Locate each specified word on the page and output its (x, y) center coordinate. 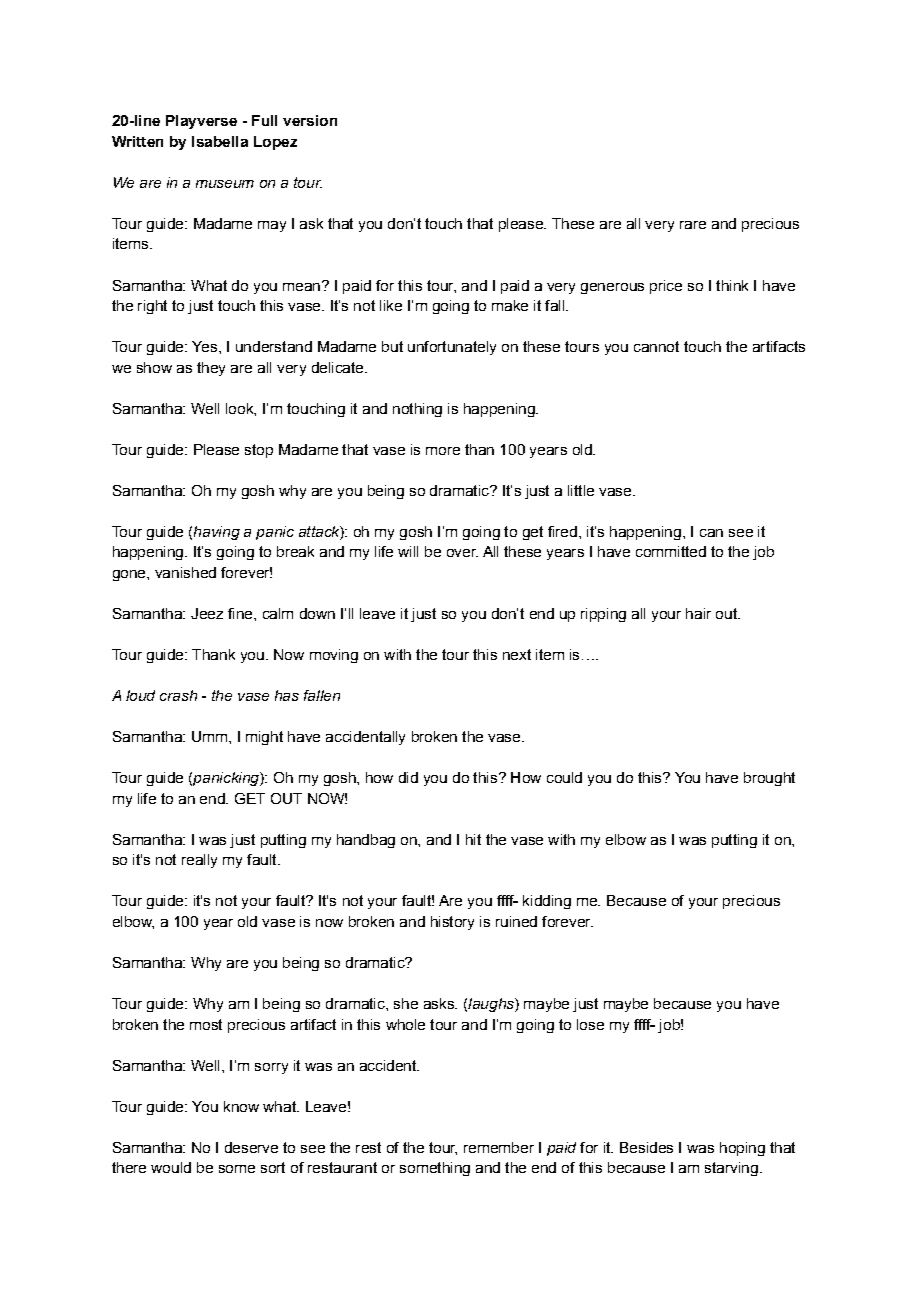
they (211, 369)
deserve (251, 1147)
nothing (417, 410)
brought (769, 779)
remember (499, 1147)
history (452, 923)
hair (698, 613)
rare (693, 225)
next (517, 654)
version (310, 120)
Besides (646, 1147)
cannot (656, 346)
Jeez (207, 613)
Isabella (220, 141)
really (199, 861)
